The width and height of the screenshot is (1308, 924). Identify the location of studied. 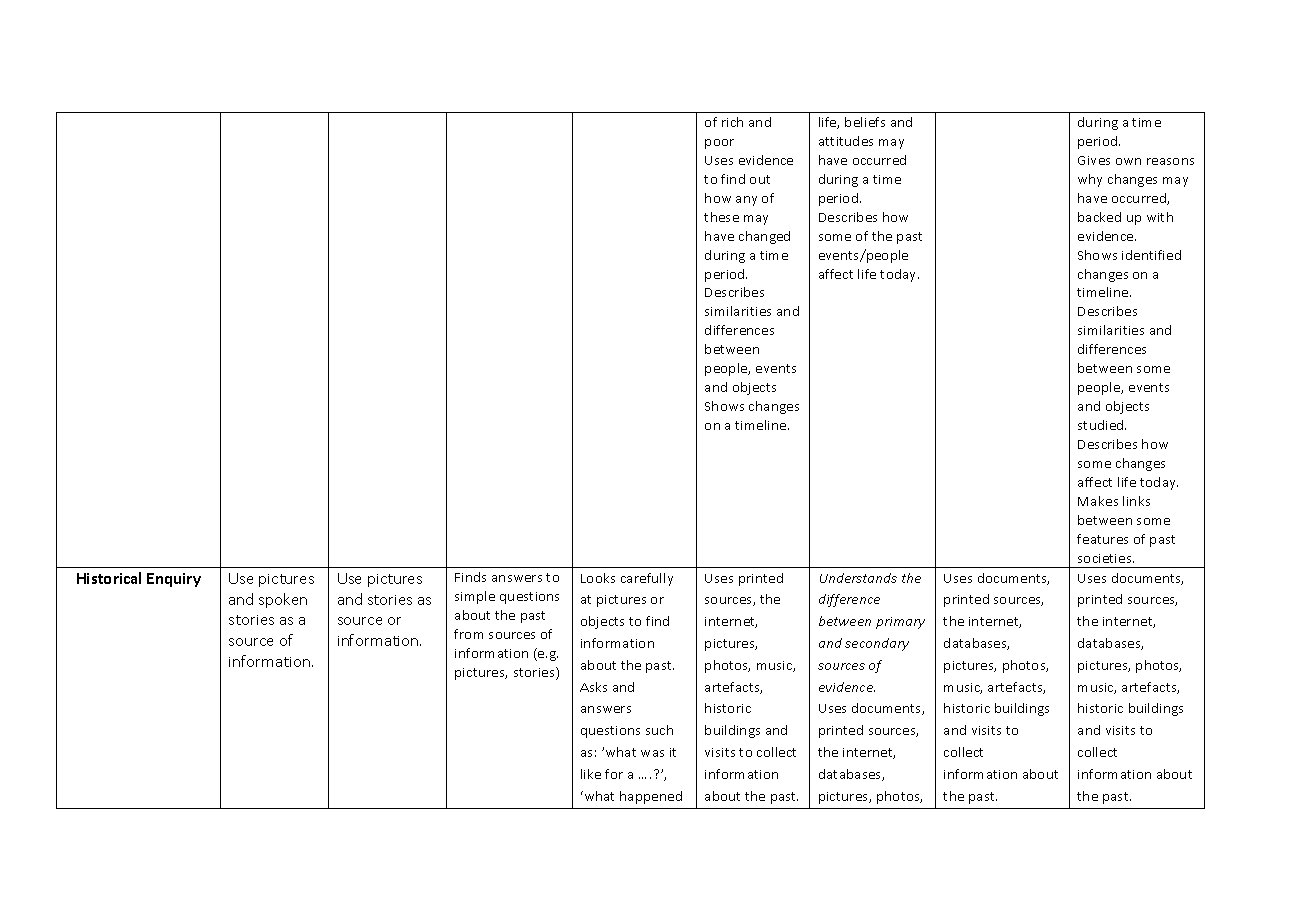
(1102, 425).
